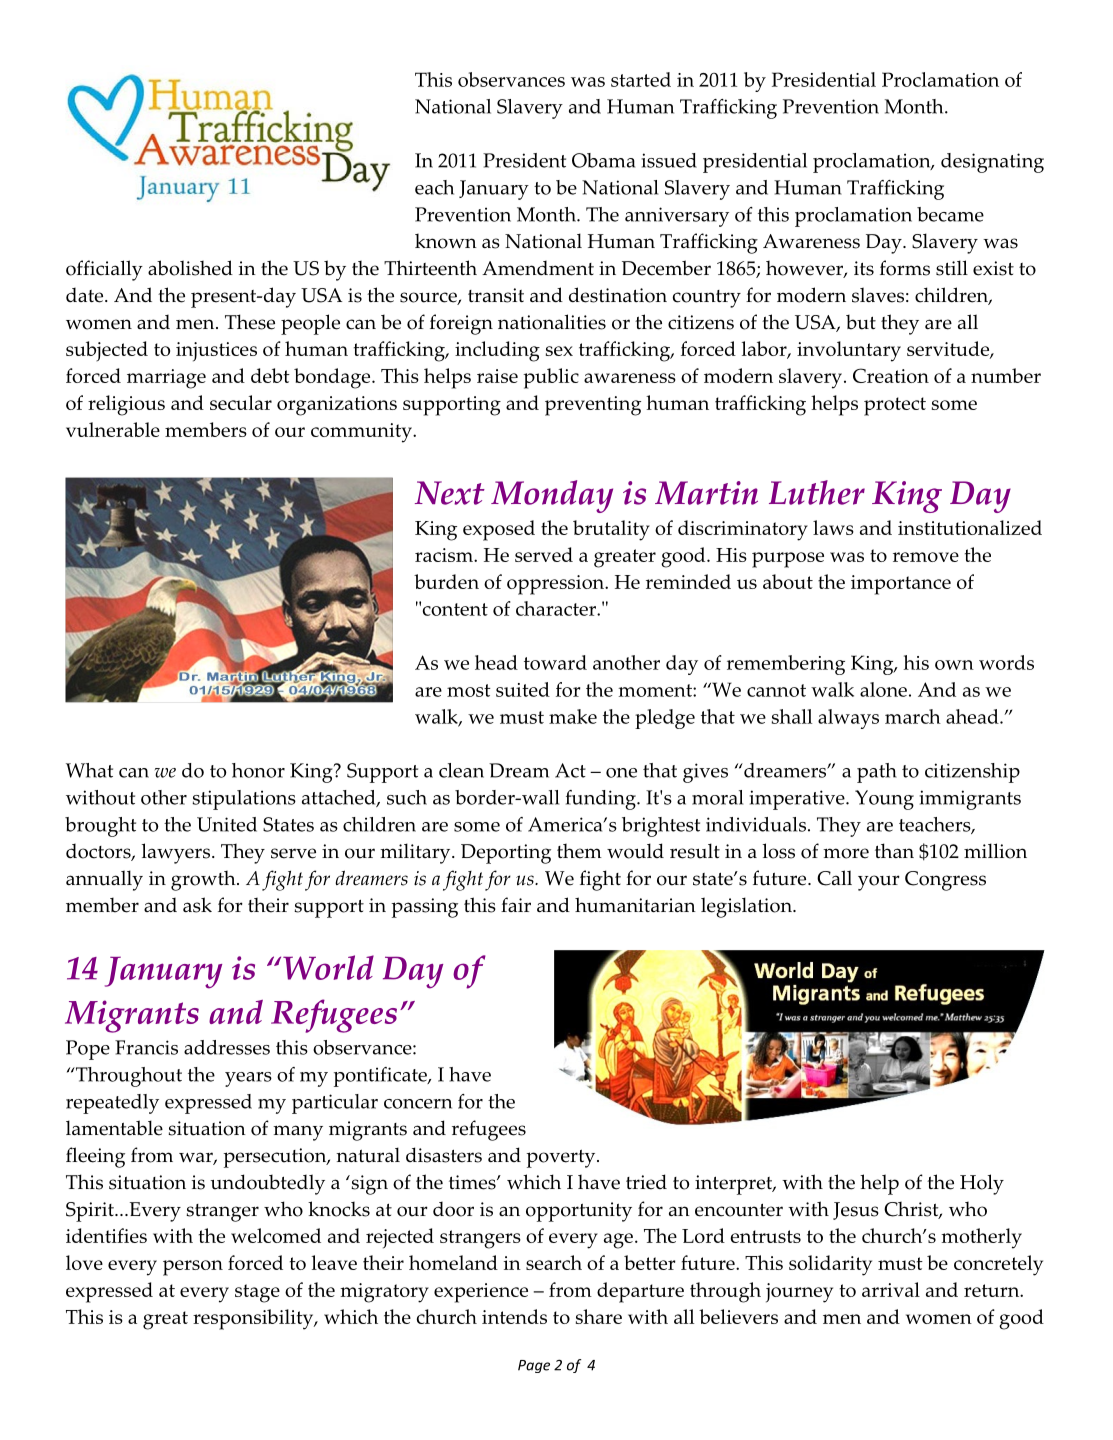 The height and width of the page is (1440, 1113). I want to click on intends, so click(514, 1316).
